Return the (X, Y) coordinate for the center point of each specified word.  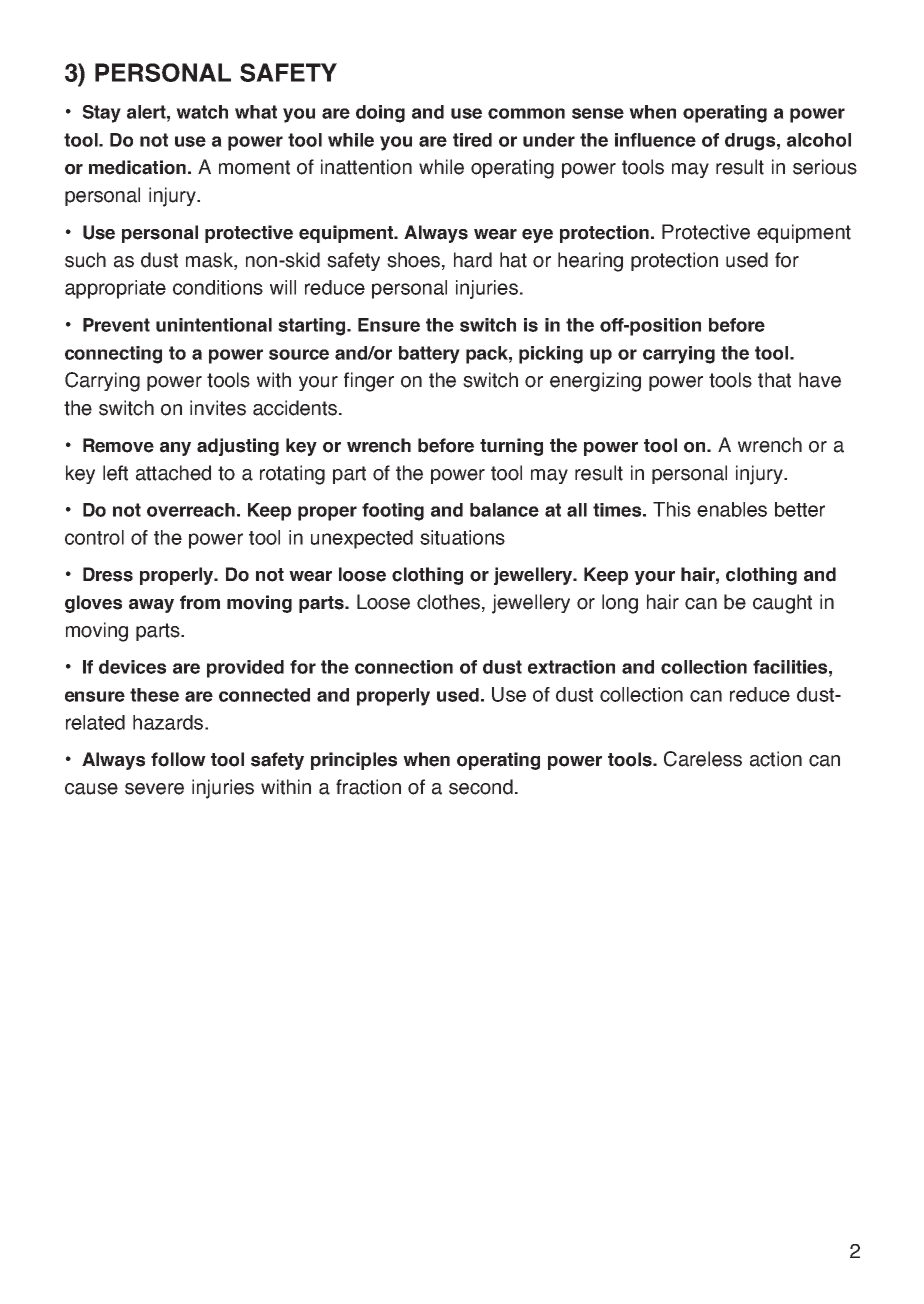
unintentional (214, 325)
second (481, 787)
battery (429, 355)
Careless (703, 759)
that (774, 380)
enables (732, 509)
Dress (108, 574)
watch (202, 112)
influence (655, 140)
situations (462, 537)
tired (472, 140)
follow (178, 759)
